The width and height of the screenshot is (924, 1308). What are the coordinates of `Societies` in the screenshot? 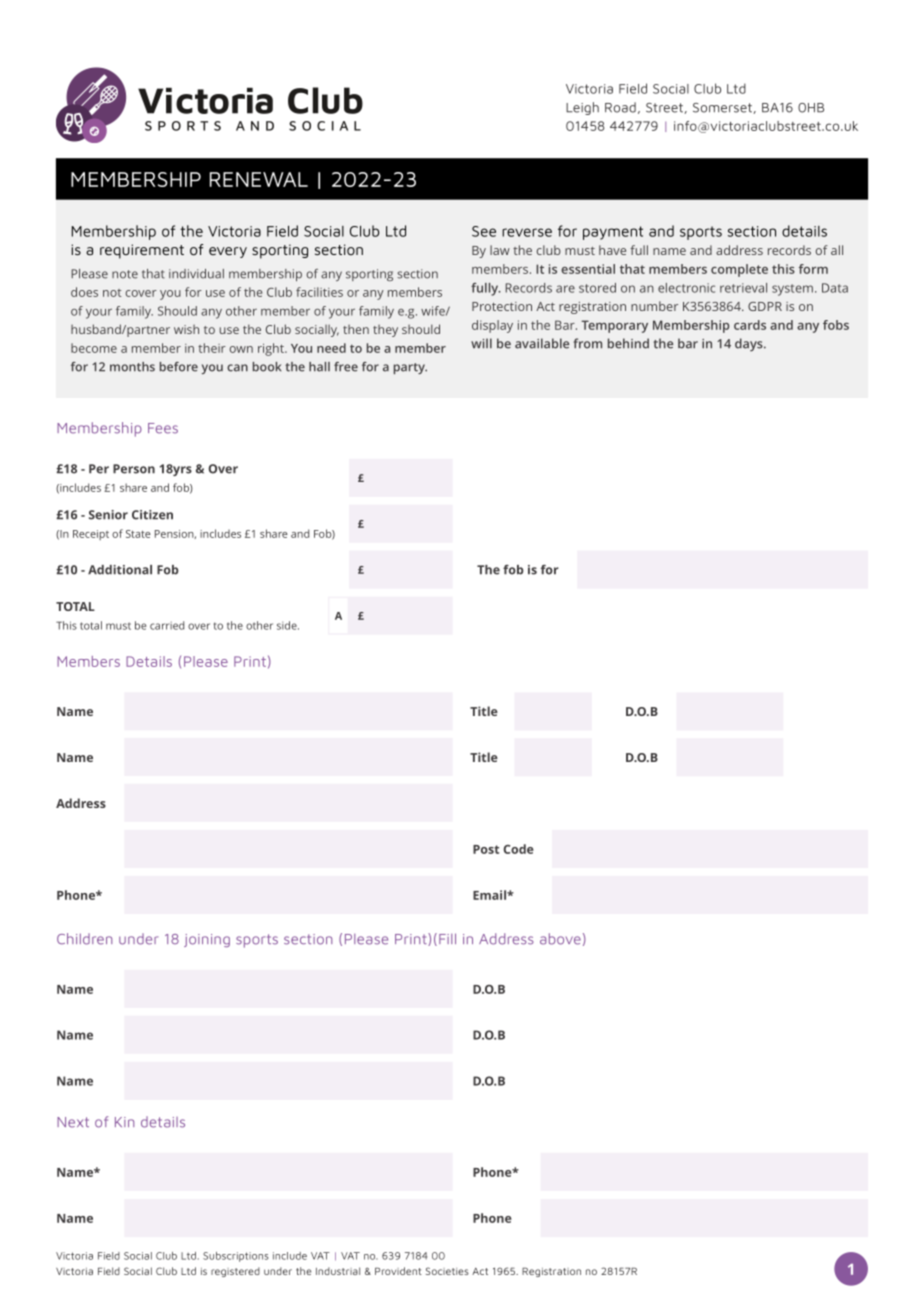 It's located at (447, 1271).
